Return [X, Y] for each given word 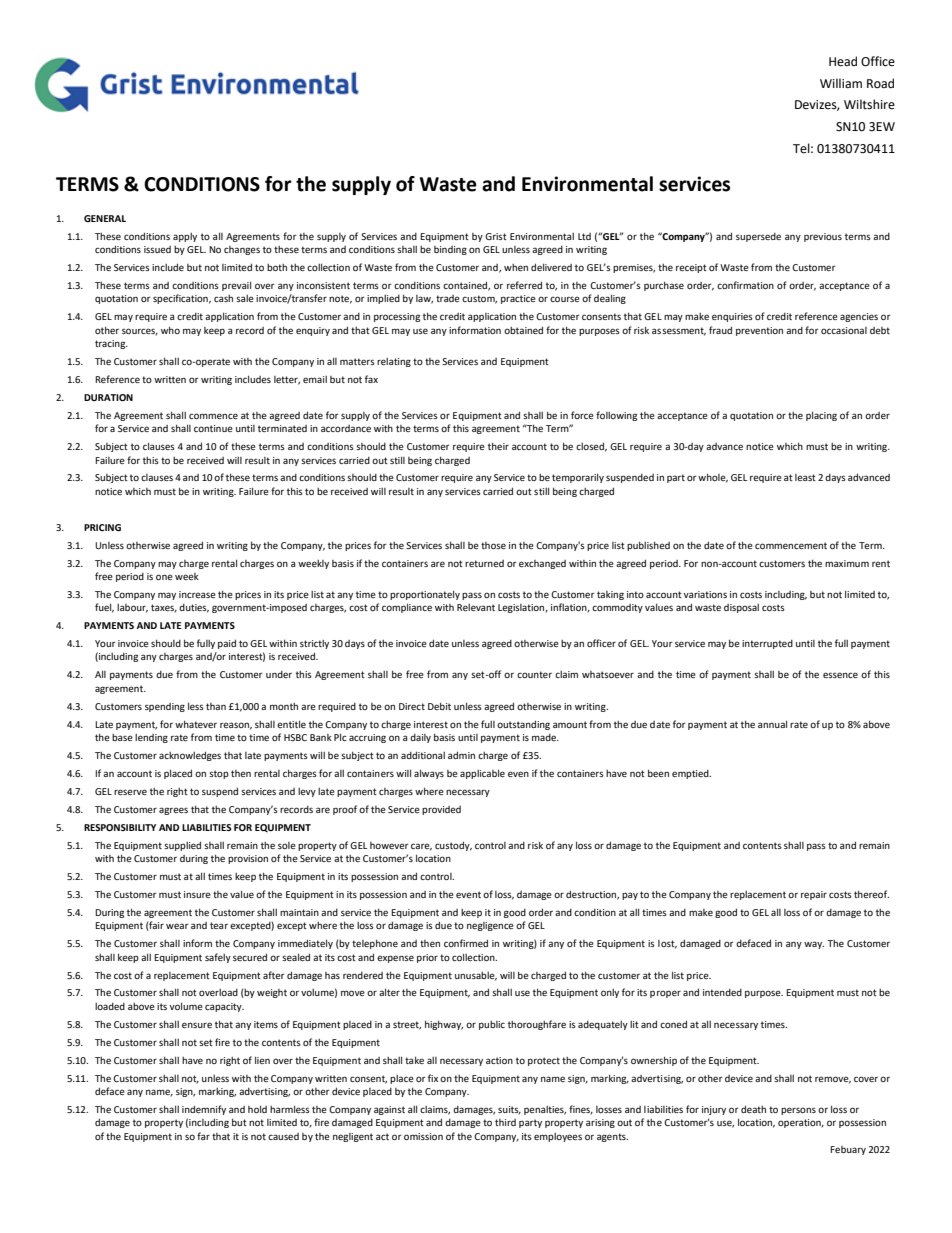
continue [213, 428]
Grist [496, 236]
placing [821, 416]
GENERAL [105, 218]
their [498, 446]
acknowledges [190, 756]
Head [843, 61]
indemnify [204, 1110]
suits [509, 1110]
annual [772, 724]
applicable [482, 774]
